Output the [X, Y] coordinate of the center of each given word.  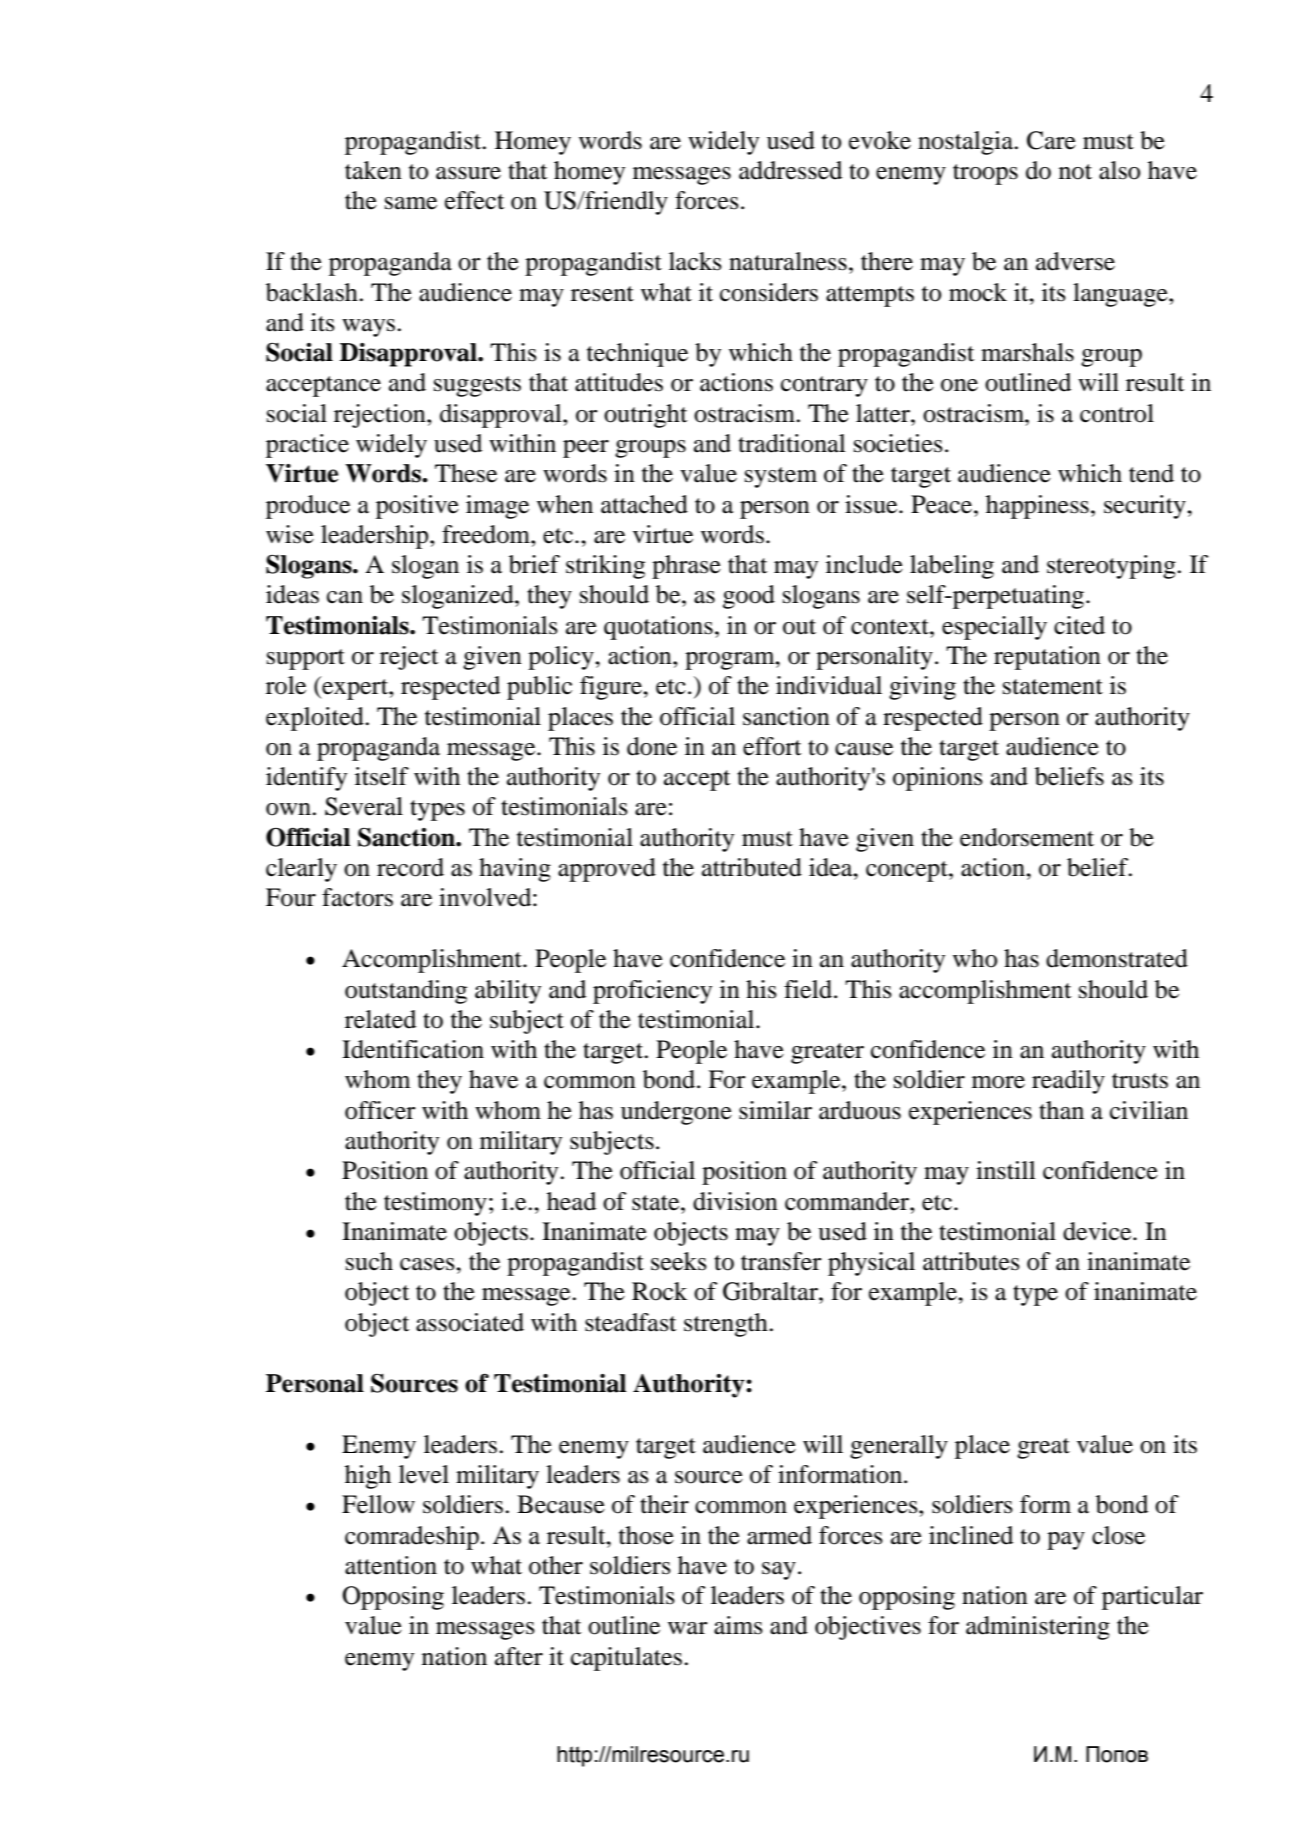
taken [373, 170]
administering [1038, 1628]
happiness [1037, 507]
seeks [679, 1261]
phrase [686, 567]
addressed [790, 170]
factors [357, 897]
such [369, 1261]
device [1098, 1231]
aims [738, 1625]
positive [417, 507]
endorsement [1027, 837]
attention [391, 1565]
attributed [752, 867]
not [1075, 172]
